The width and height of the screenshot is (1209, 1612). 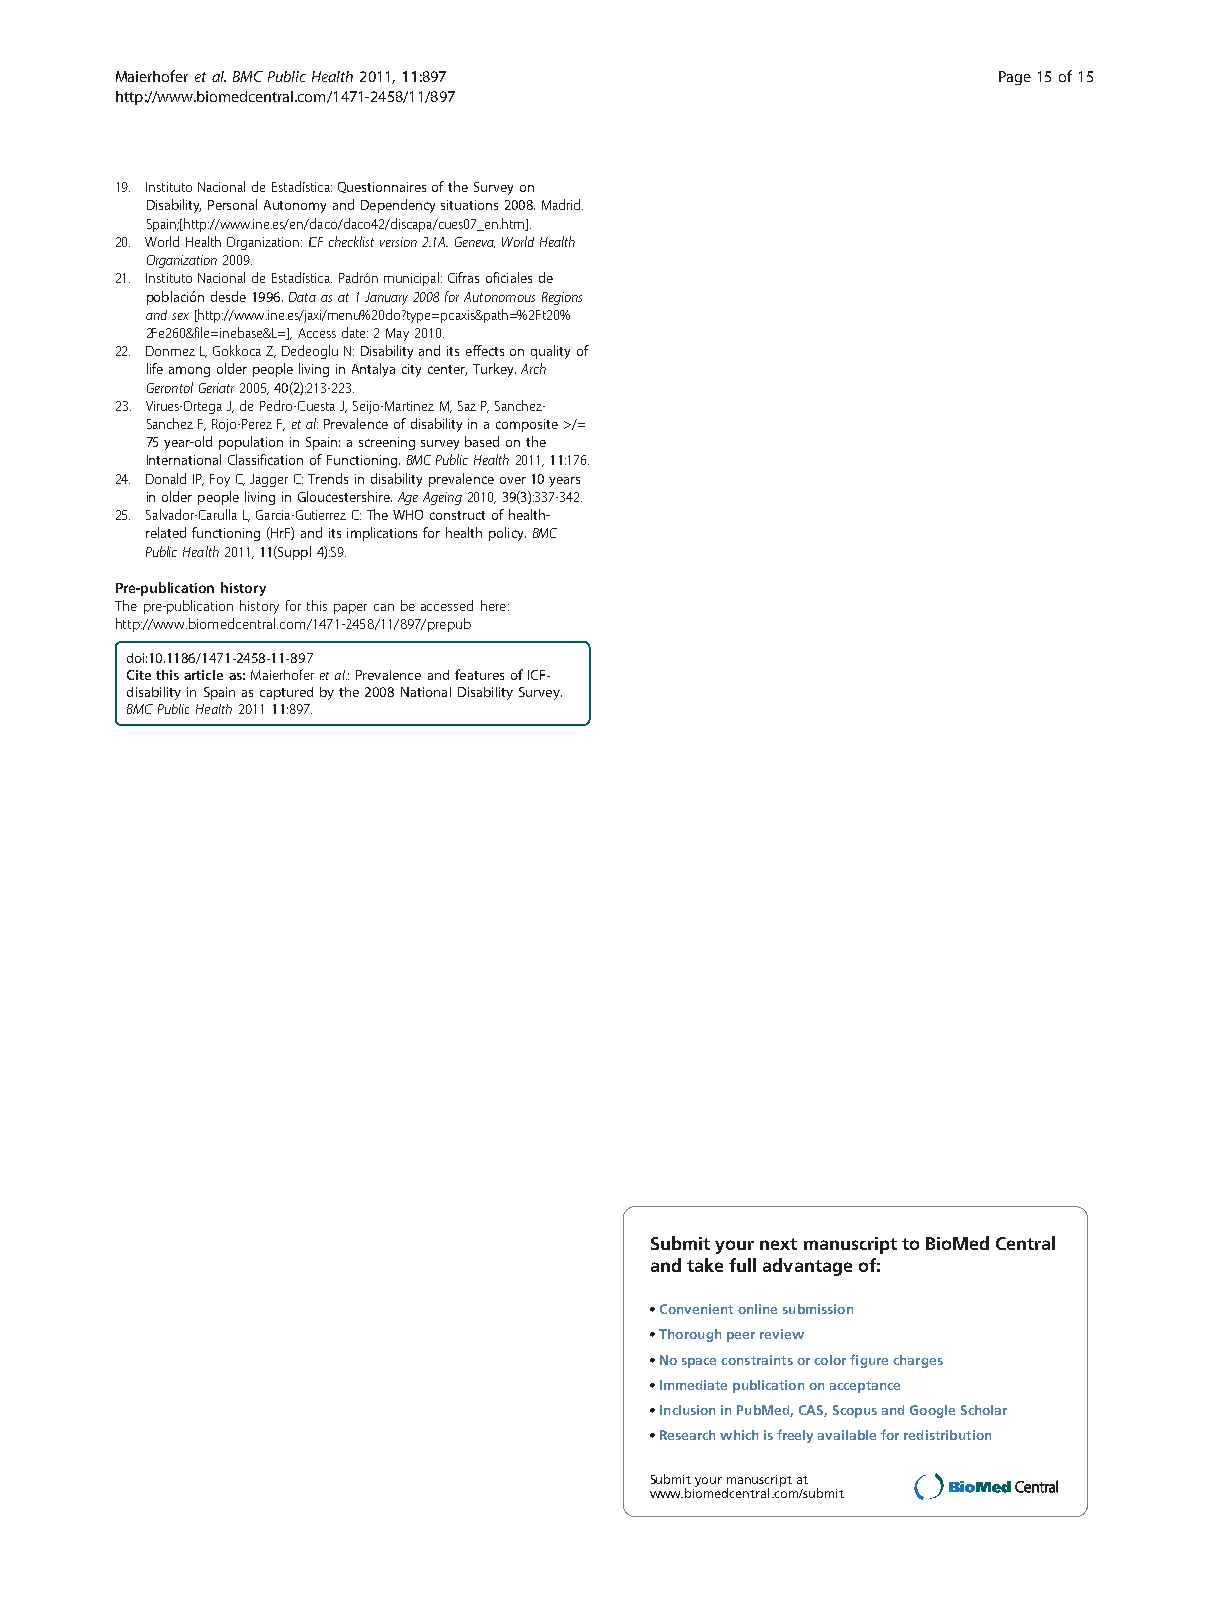 What do you see at coordinates (778, 1244) in the screenshot?
I see `next` at bounding box center [778, 1244].
